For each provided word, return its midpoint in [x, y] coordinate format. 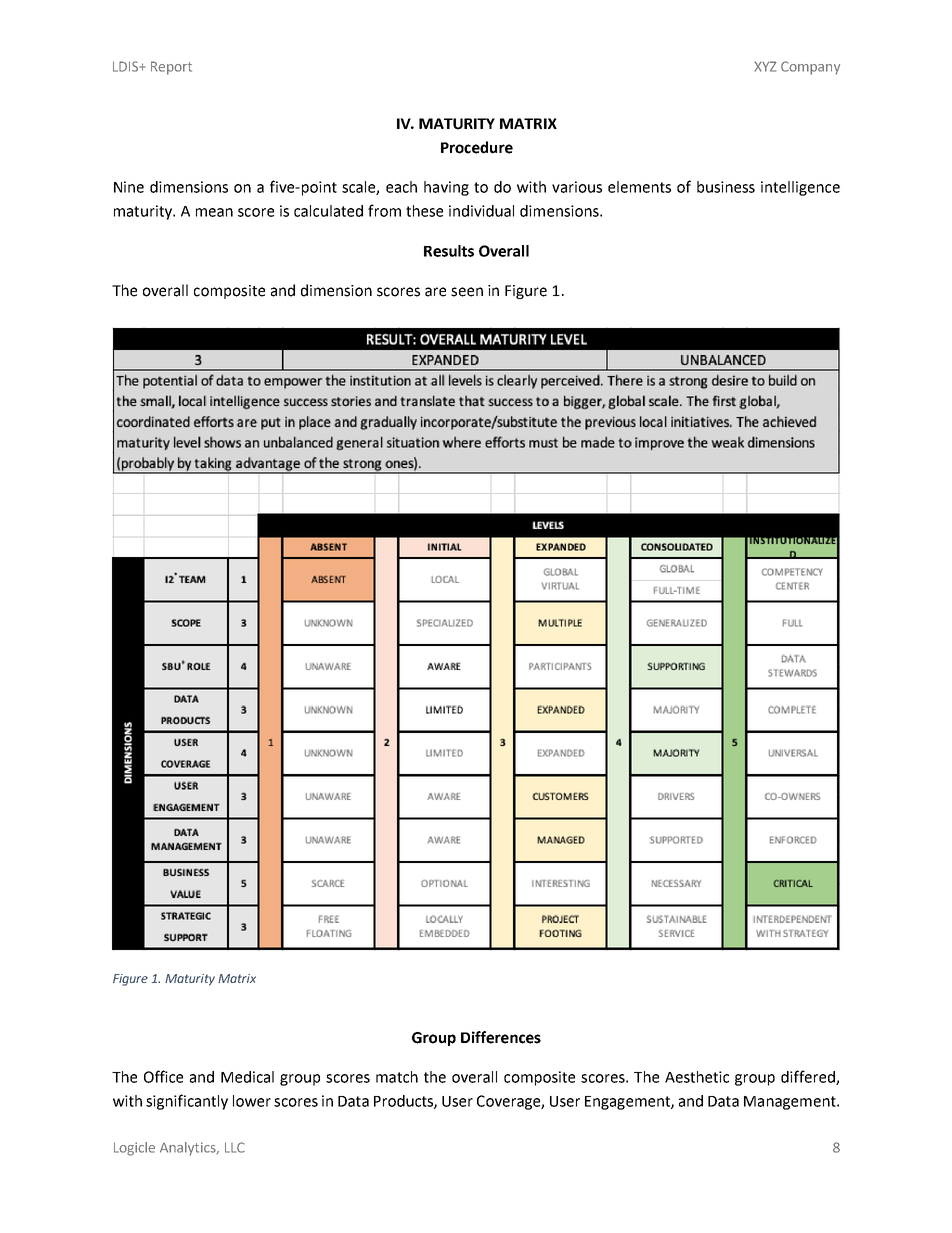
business [726, 187]
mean [214, 212]
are [435, 292]
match [397, 1077]
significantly [187, 1102]
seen [467, 292]
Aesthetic [697, 1077]
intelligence [800, 188]
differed [809, 1077]
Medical [247, 1077]
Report [171, 68]
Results [449, 251]
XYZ [766, 66]
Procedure [477, 147]
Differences [501, 1037]
